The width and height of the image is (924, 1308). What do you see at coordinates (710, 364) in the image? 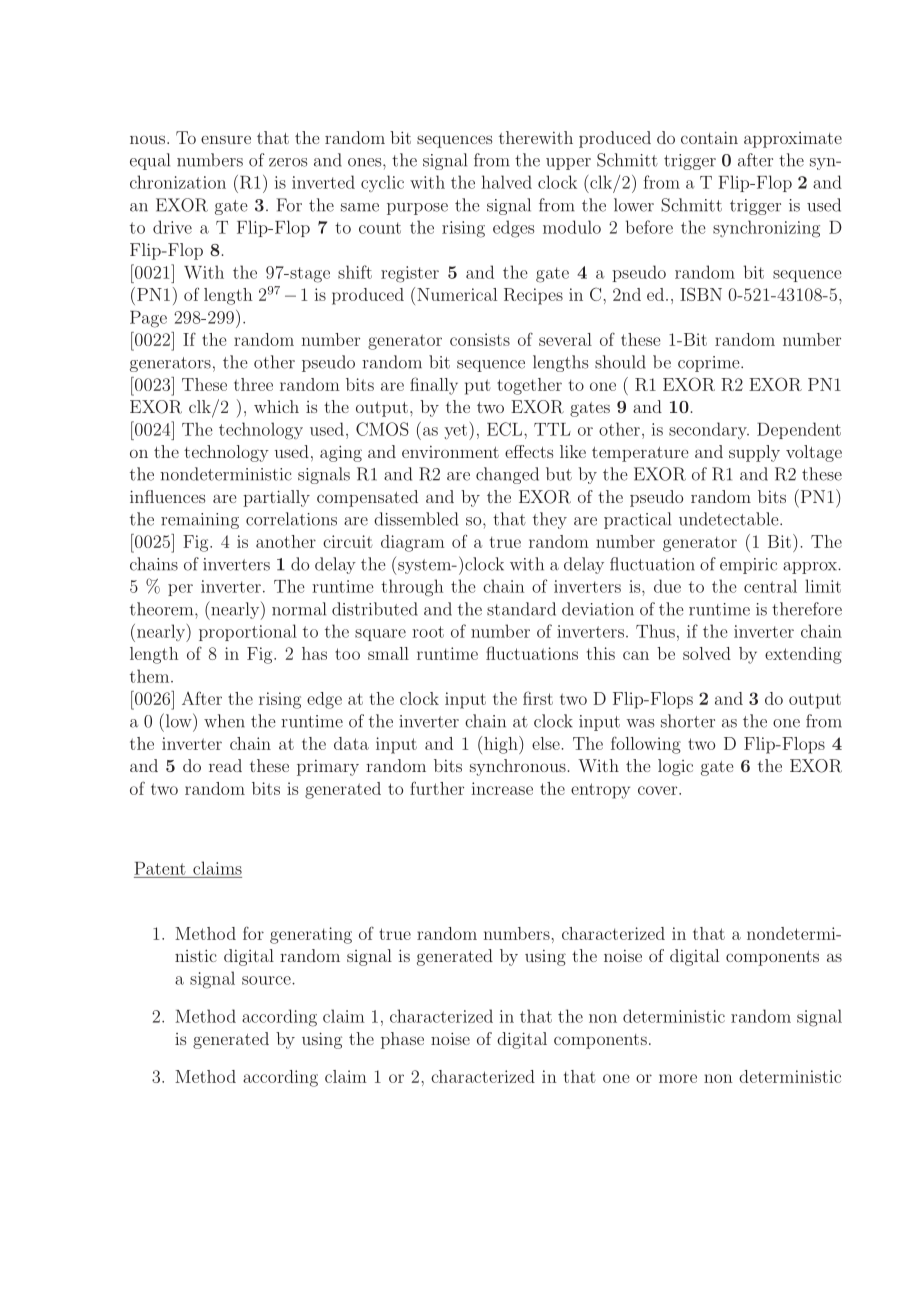
I see `coprime` at bounding box center [710, 364].
